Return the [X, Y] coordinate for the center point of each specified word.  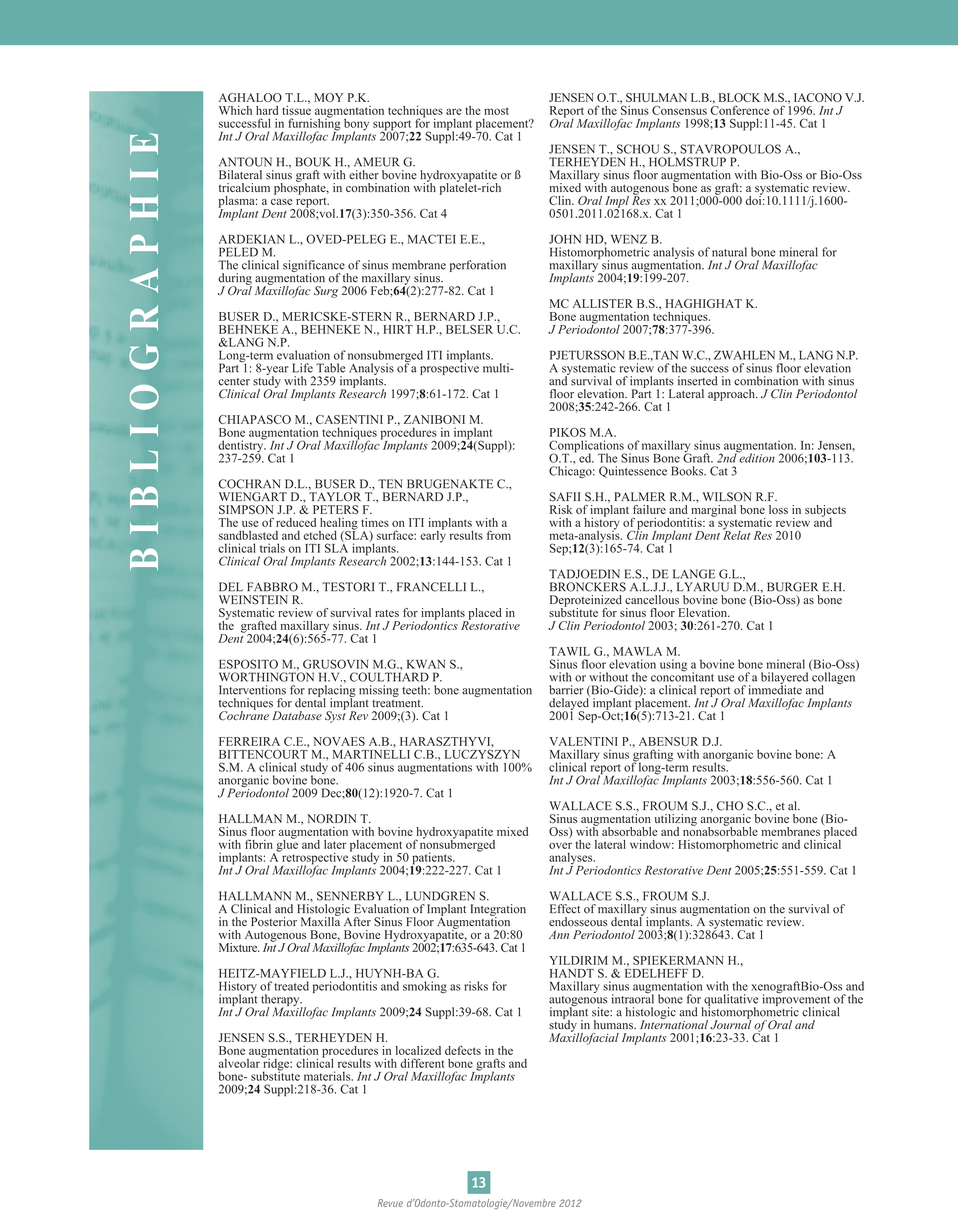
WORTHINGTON [266, 676]
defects [463, 1050]
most [496, 111]
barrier [566, 690]
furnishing [315, 124]
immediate [775, 689]
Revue [390, 1203]
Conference [740, 109]
